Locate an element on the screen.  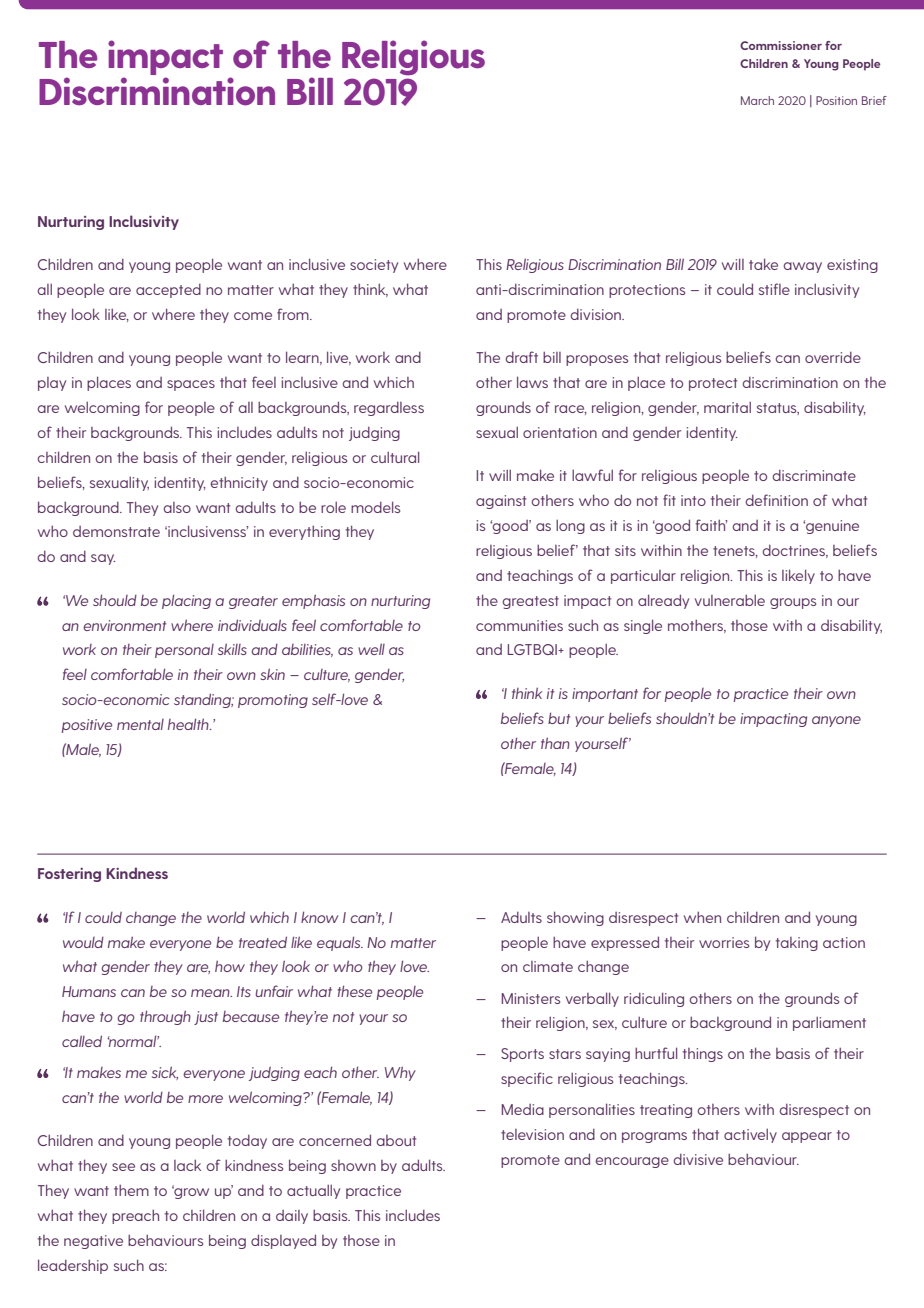
draft is located at coordinates (521, 357).
